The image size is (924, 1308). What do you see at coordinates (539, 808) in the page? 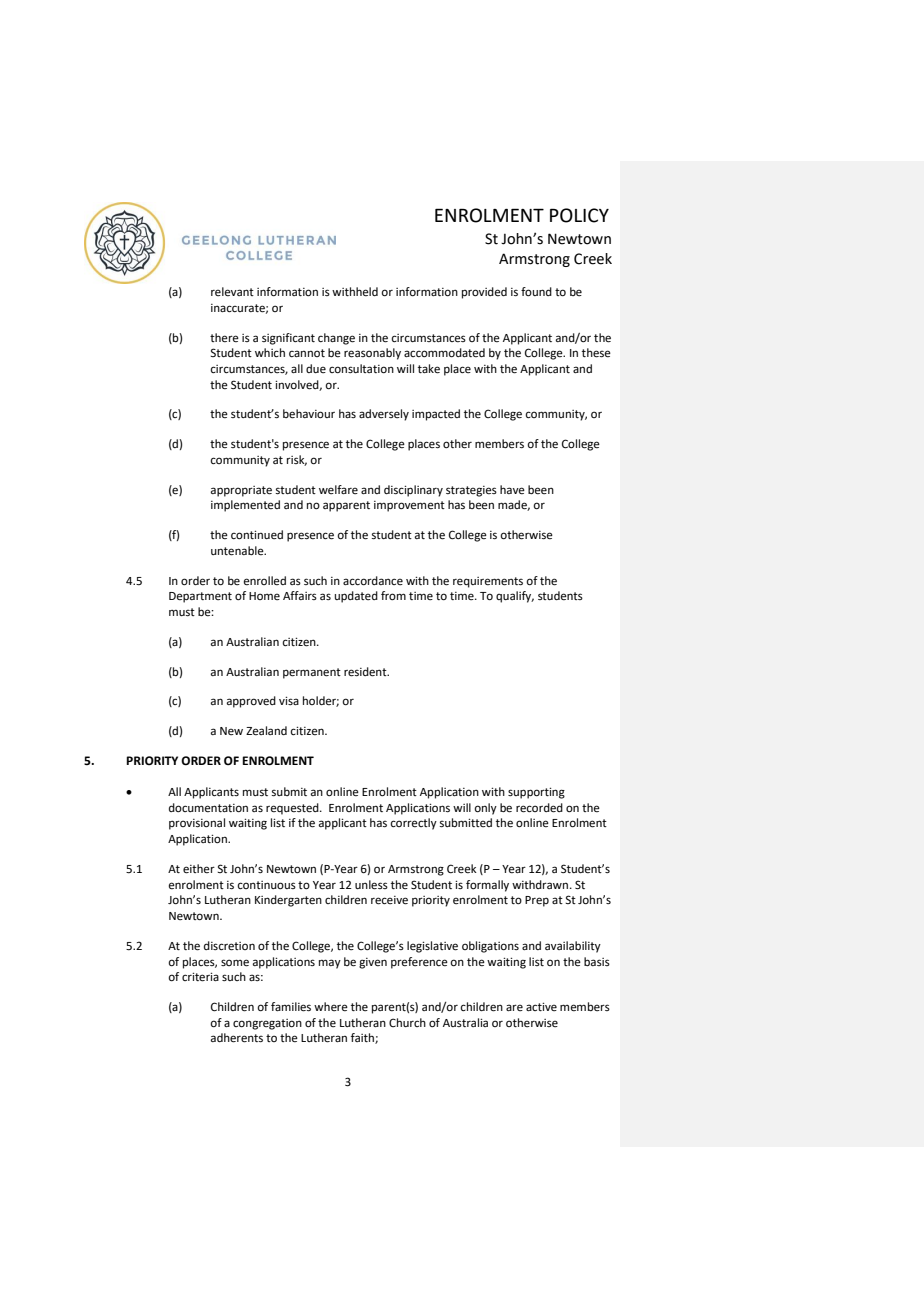
I see `recorded` at bounding box center [539, 808].
